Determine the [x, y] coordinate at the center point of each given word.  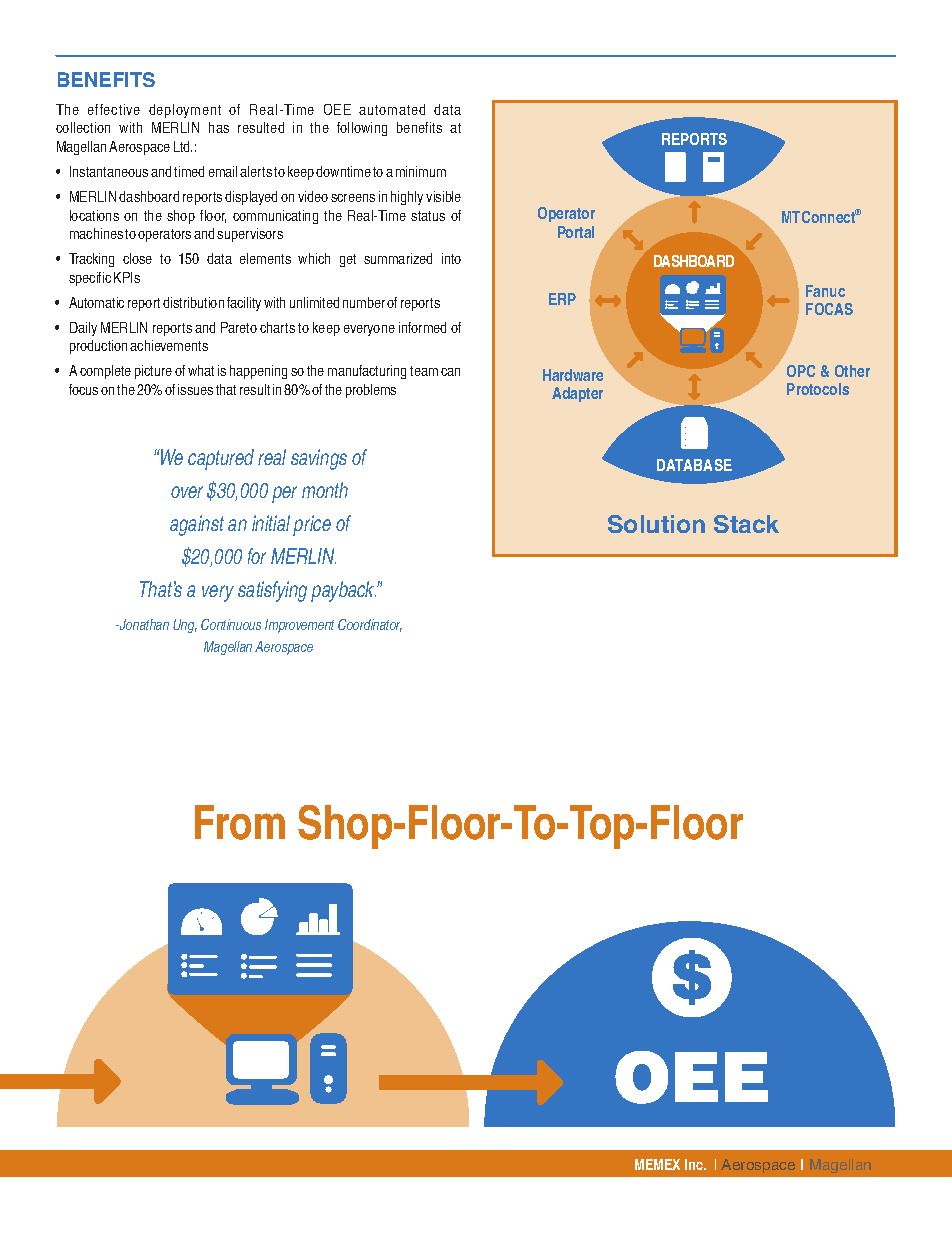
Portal [576, 232]
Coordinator [370, 625]
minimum [421, 171]
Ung [185, 626]
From [240, 822]
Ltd [183, 146]
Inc [695, 1164]
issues [195, 389]
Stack [746, 524]
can [450, 372]
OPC [801, 371]
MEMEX [657, 1164]
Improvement [299, 626]
